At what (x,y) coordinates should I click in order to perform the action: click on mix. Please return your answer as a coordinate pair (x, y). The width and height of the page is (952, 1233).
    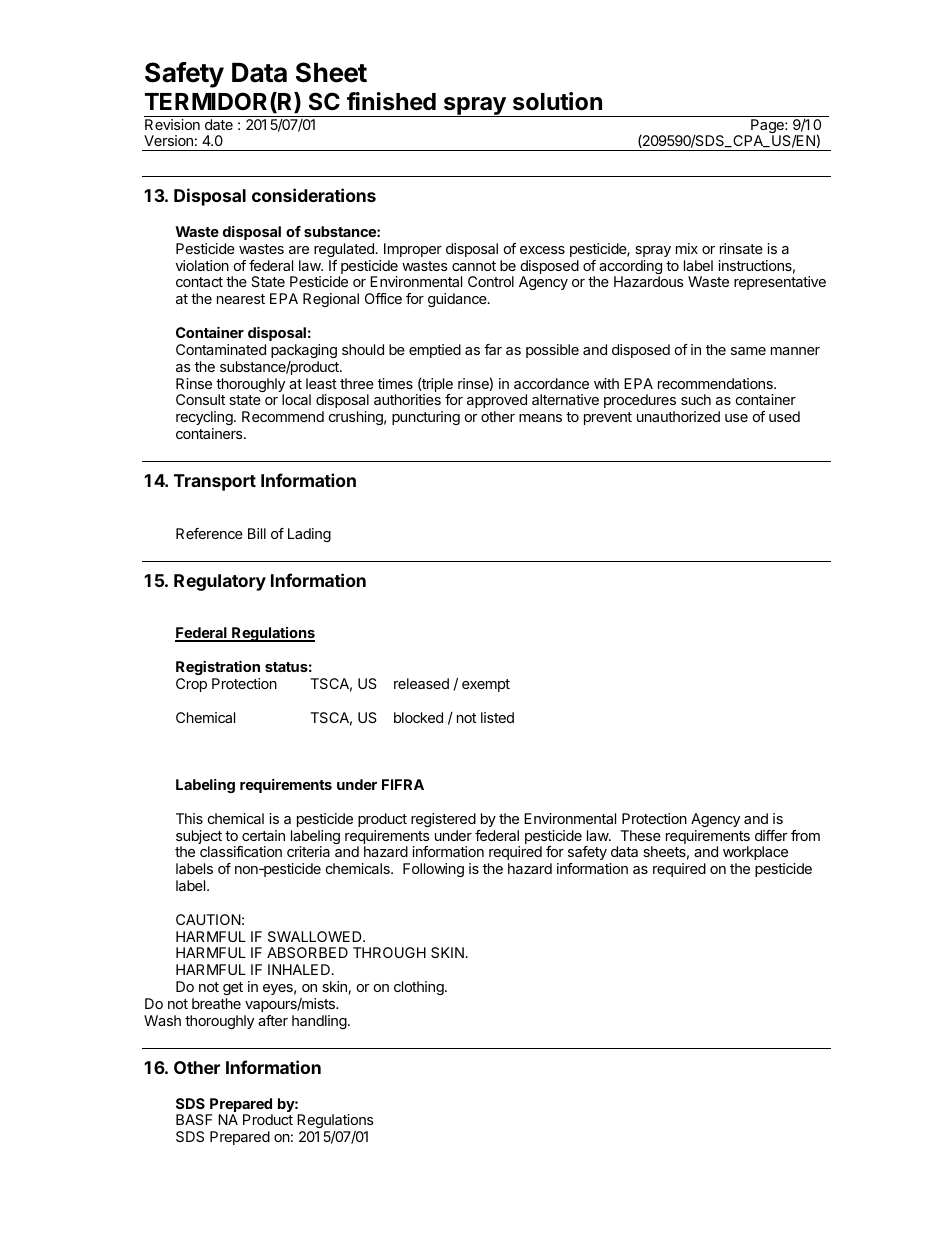
    Looking at the image, I should click on (687, 248).
